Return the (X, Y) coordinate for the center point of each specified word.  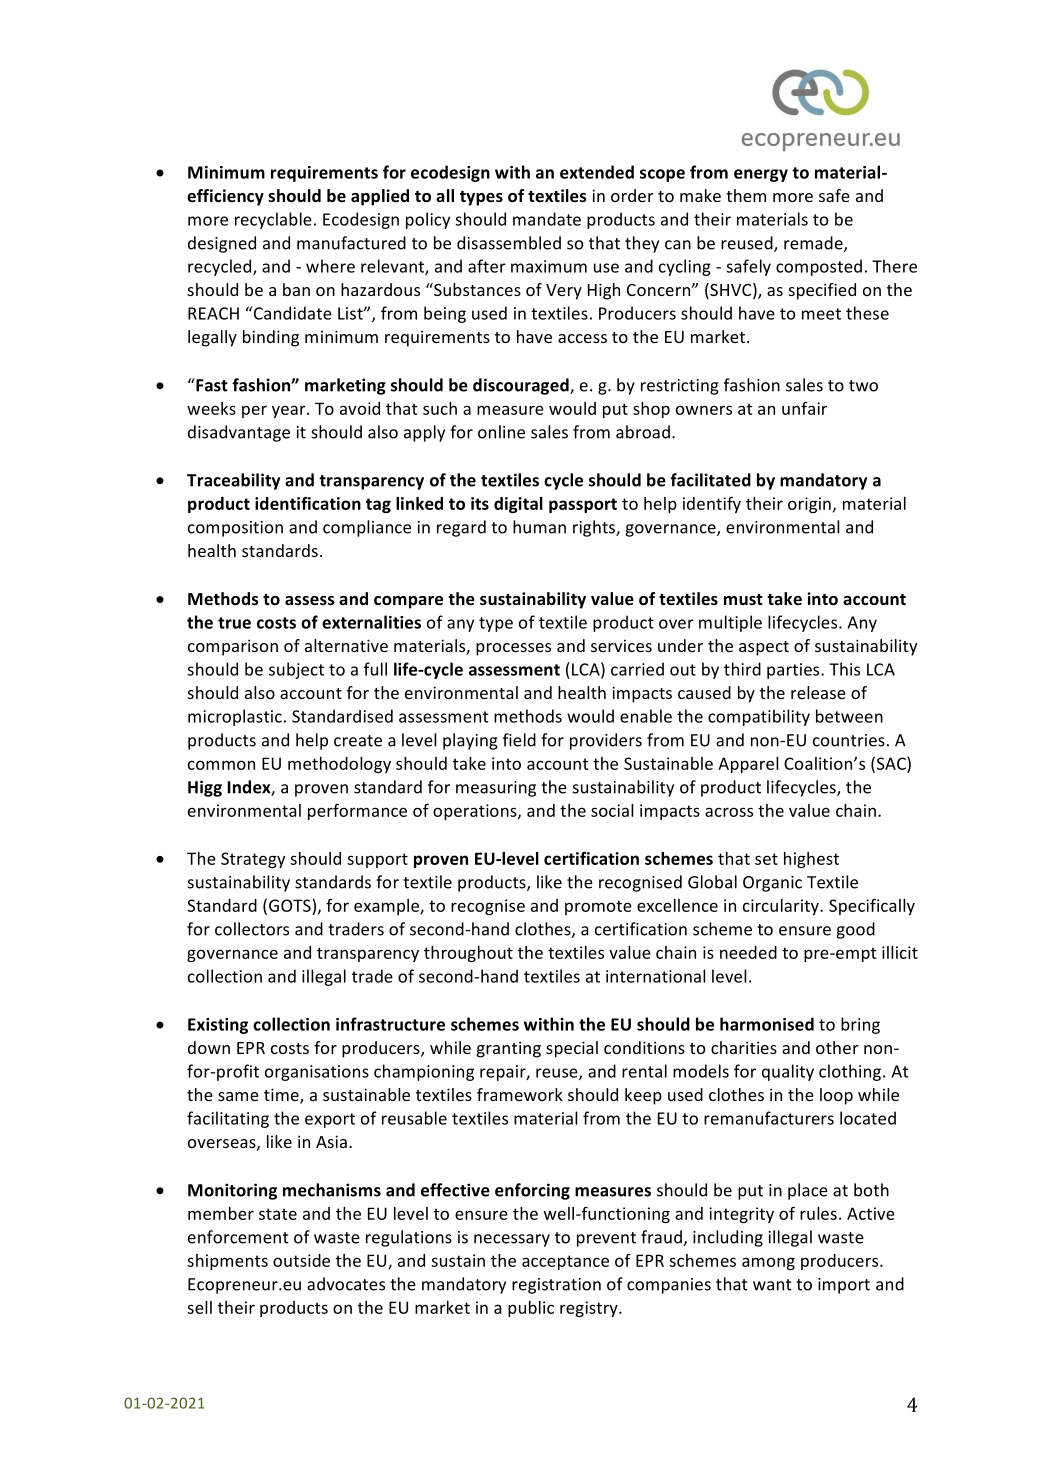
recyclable (273, 220)
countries (849, 740)
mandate (547, 219)
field (519, 740)
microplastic (235, 717)
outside (301, 1260)
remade (814, 244)
